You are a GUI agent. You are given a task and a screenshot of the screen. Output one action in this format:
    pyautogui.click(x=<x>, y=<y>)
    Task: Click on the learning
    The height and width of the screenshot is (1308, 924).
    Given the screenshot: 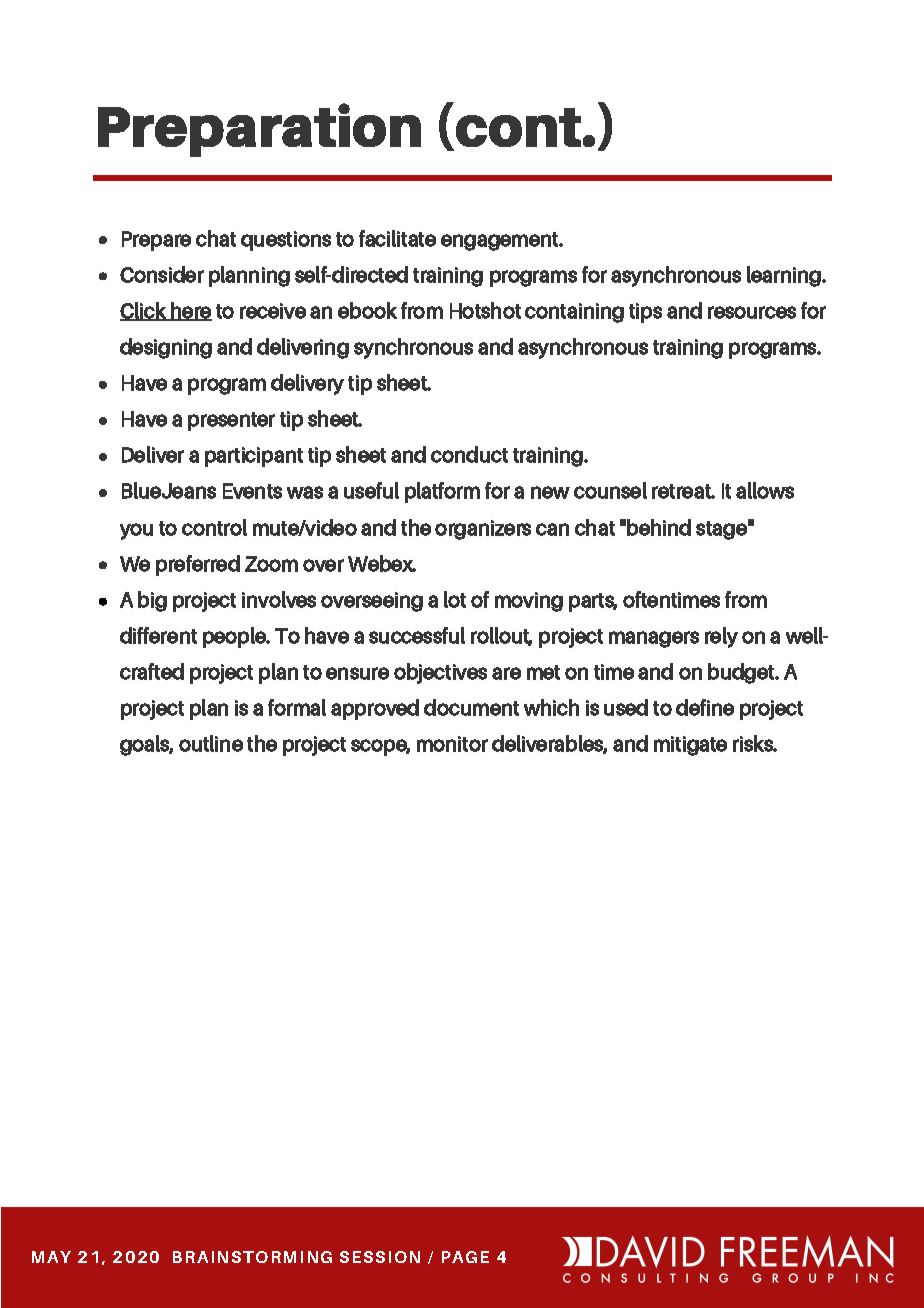 What is the action you would take?
    pyautogui.click(x=785, y=276)
